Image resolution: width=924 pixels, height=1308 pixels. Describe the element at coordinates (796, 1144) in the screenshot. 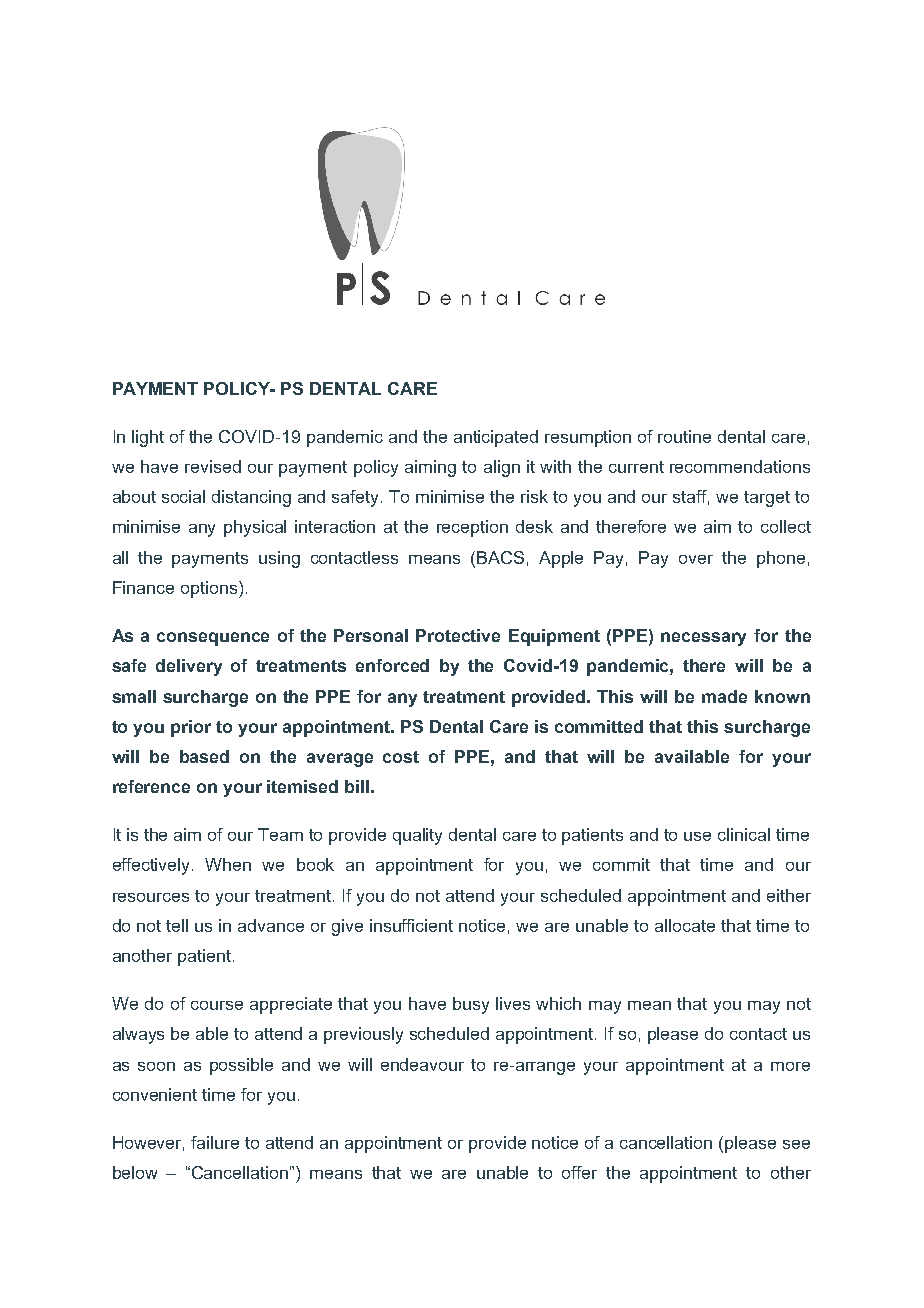

I see `see` at that location.
